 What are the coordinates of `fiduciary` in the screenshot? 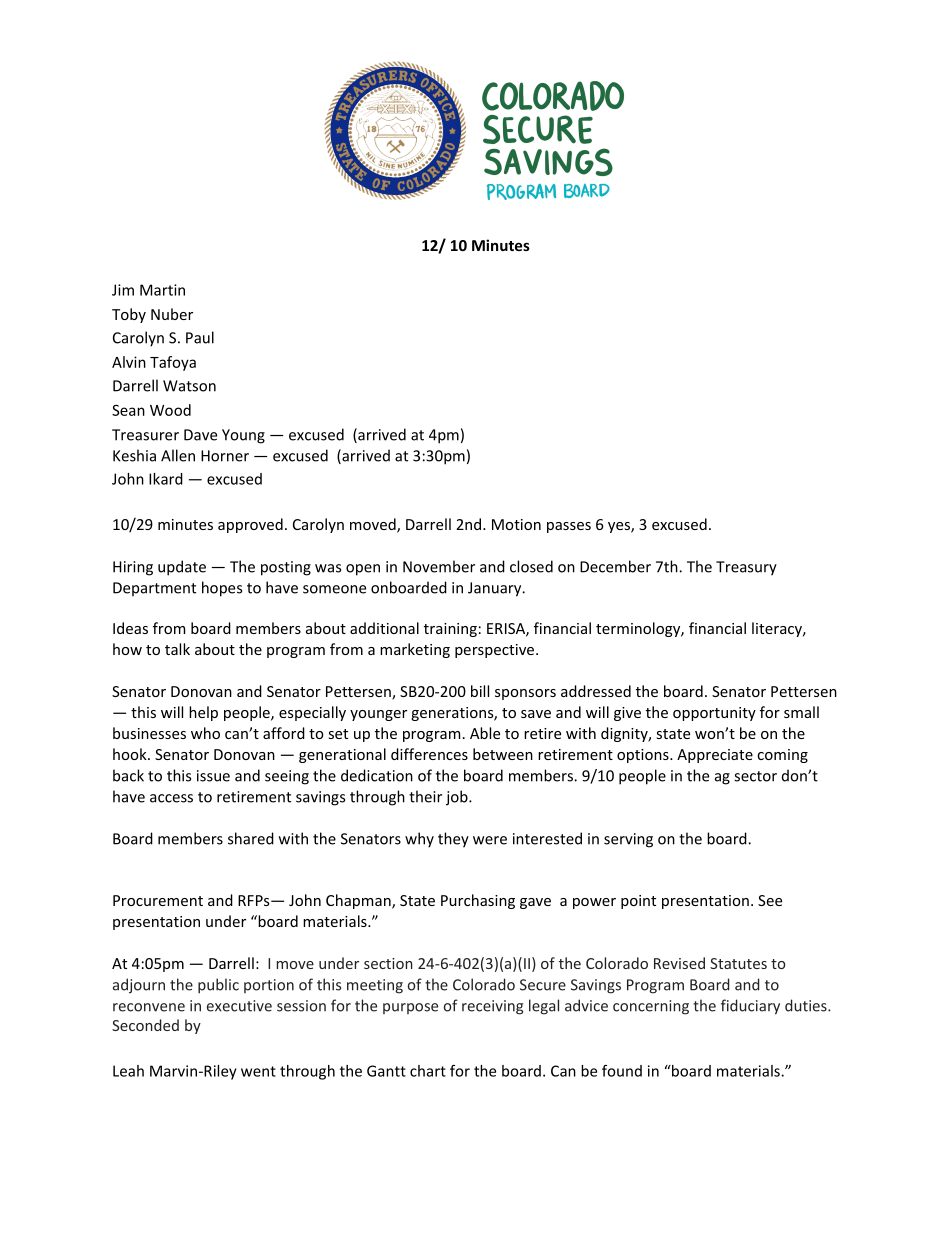 It's located at (750, 1007).
